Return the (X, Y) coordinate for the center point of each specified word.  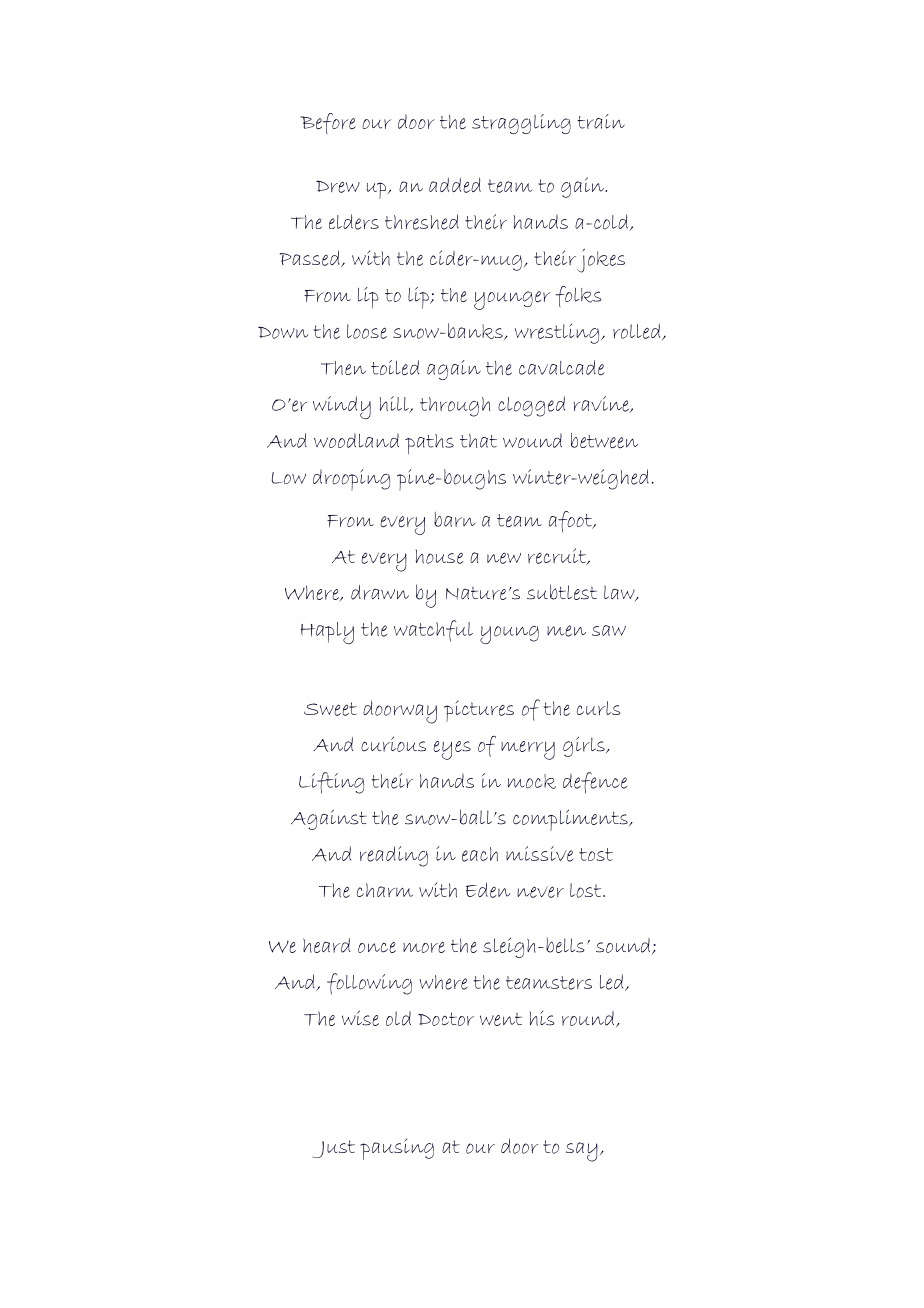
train (601, 121)
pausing (397, 1149)
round (589, 1019)
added (455, 185)
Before (328, 123)
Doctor (446, 1019)
